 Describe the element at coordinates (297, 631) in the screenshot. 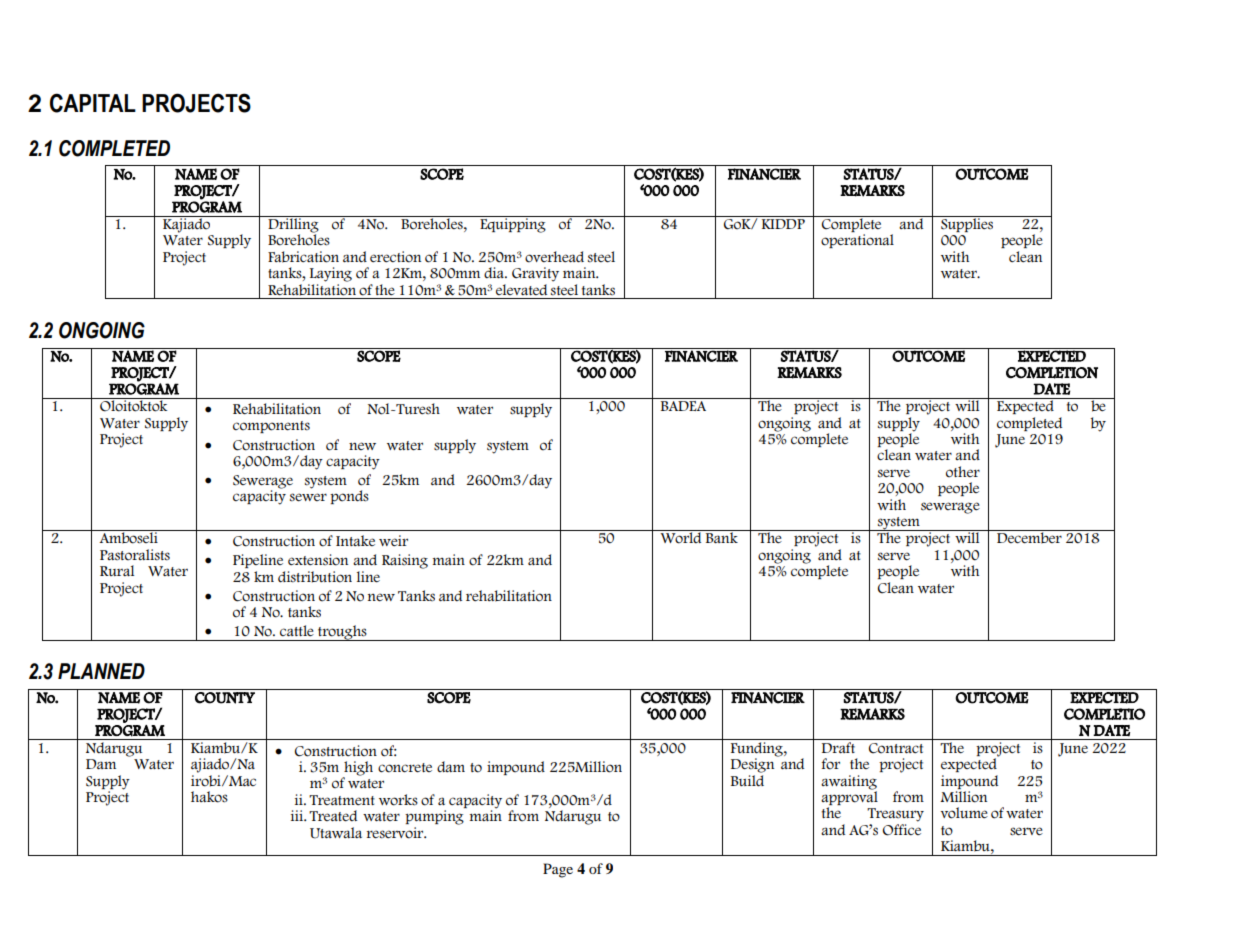

I see `cattle` at that location.
